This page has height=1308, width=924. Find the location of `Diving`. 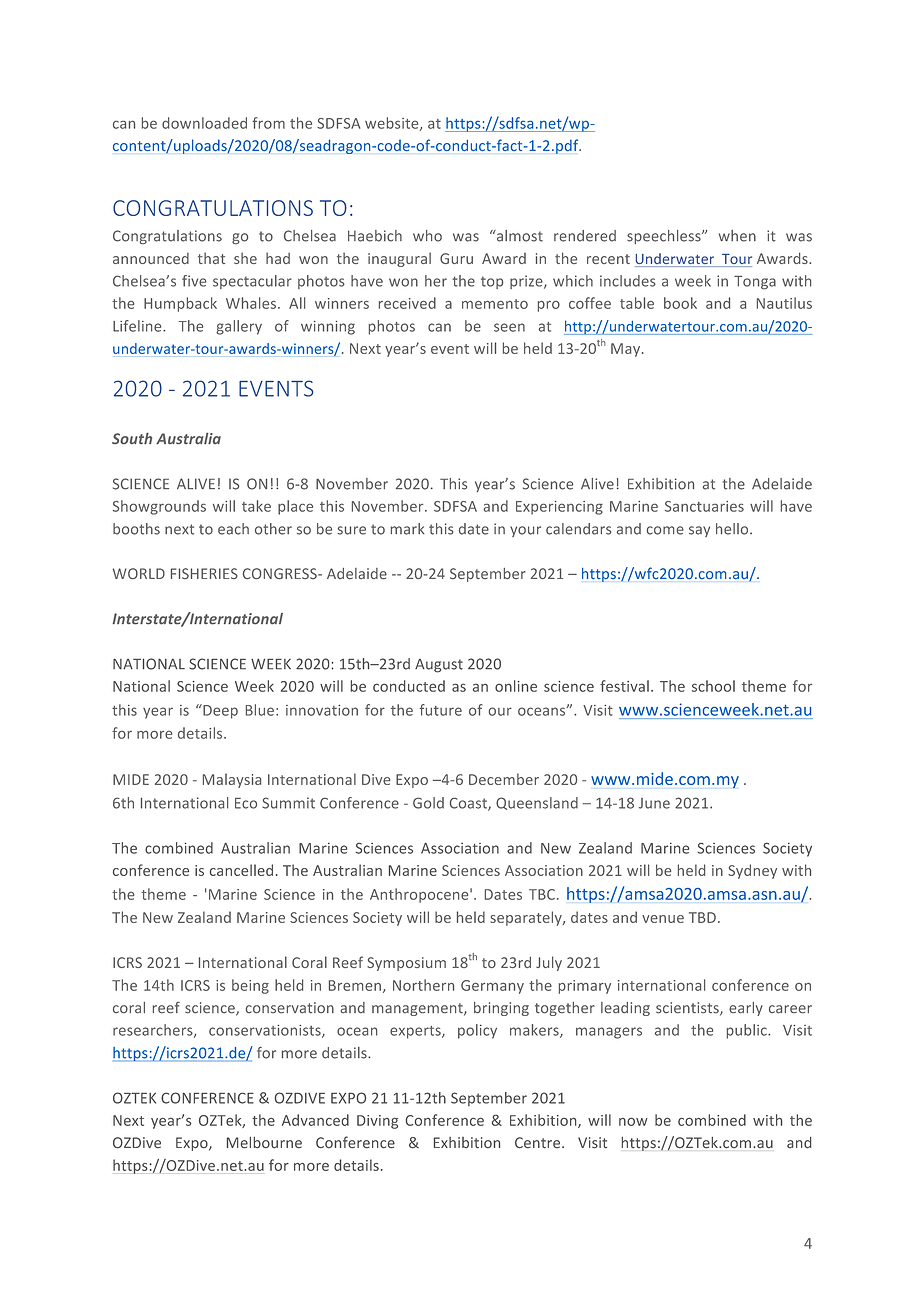

Diving is located at coordinates (377, 1122).
